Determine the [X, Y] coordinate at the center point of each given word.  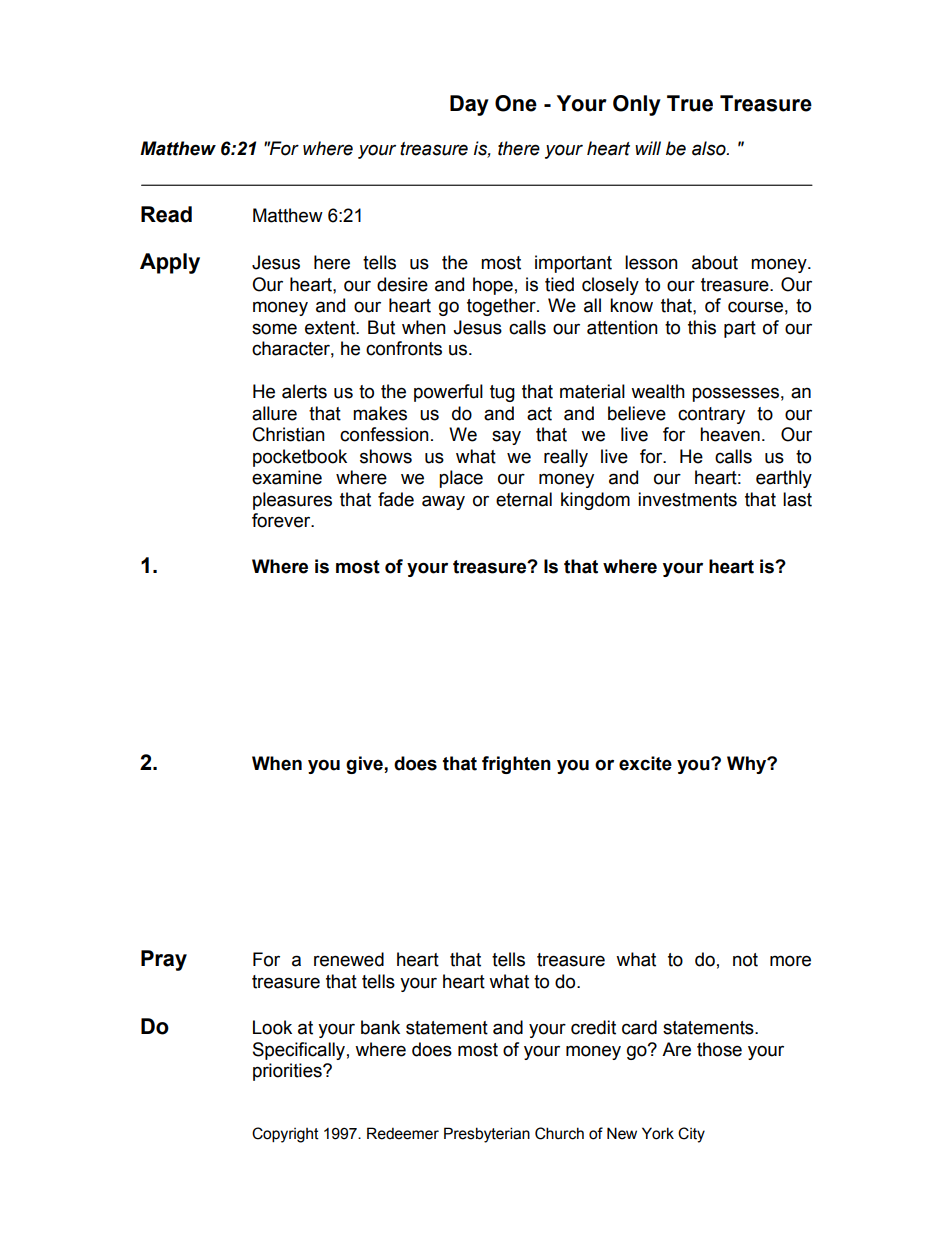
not [745, 960]
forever [282, 520]
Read [166, 214]
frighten [516, 765]
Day [469, 105]
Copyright [285, 1135]
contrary [711, 415]
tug [502, 393]
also [710, 148]
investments [687, 499]
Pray [164, 960]
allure [274, 413]
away [443, 502]
